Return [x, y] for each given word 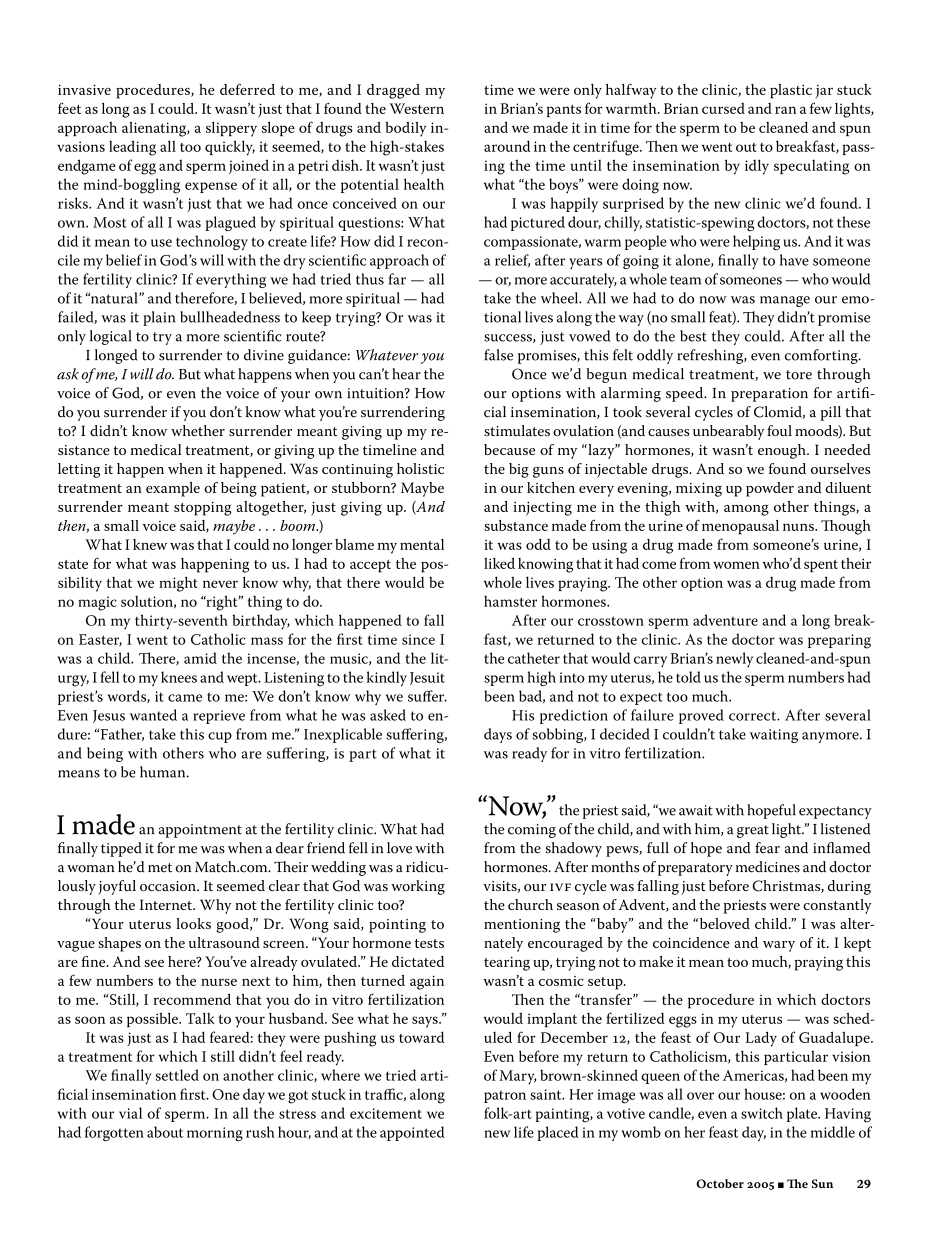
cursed [723, 108]
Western [417, 108]
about [165, 1132]
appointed [412, 1133]
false [498, 355]
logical [111, 337]
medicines [768, 867]
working [418, 887]
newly [734, 660]
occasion [169, 886]
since [418, 639]
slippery [231, 129]
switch [762, 1113]
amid [200, 658]
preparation [769, 395]
